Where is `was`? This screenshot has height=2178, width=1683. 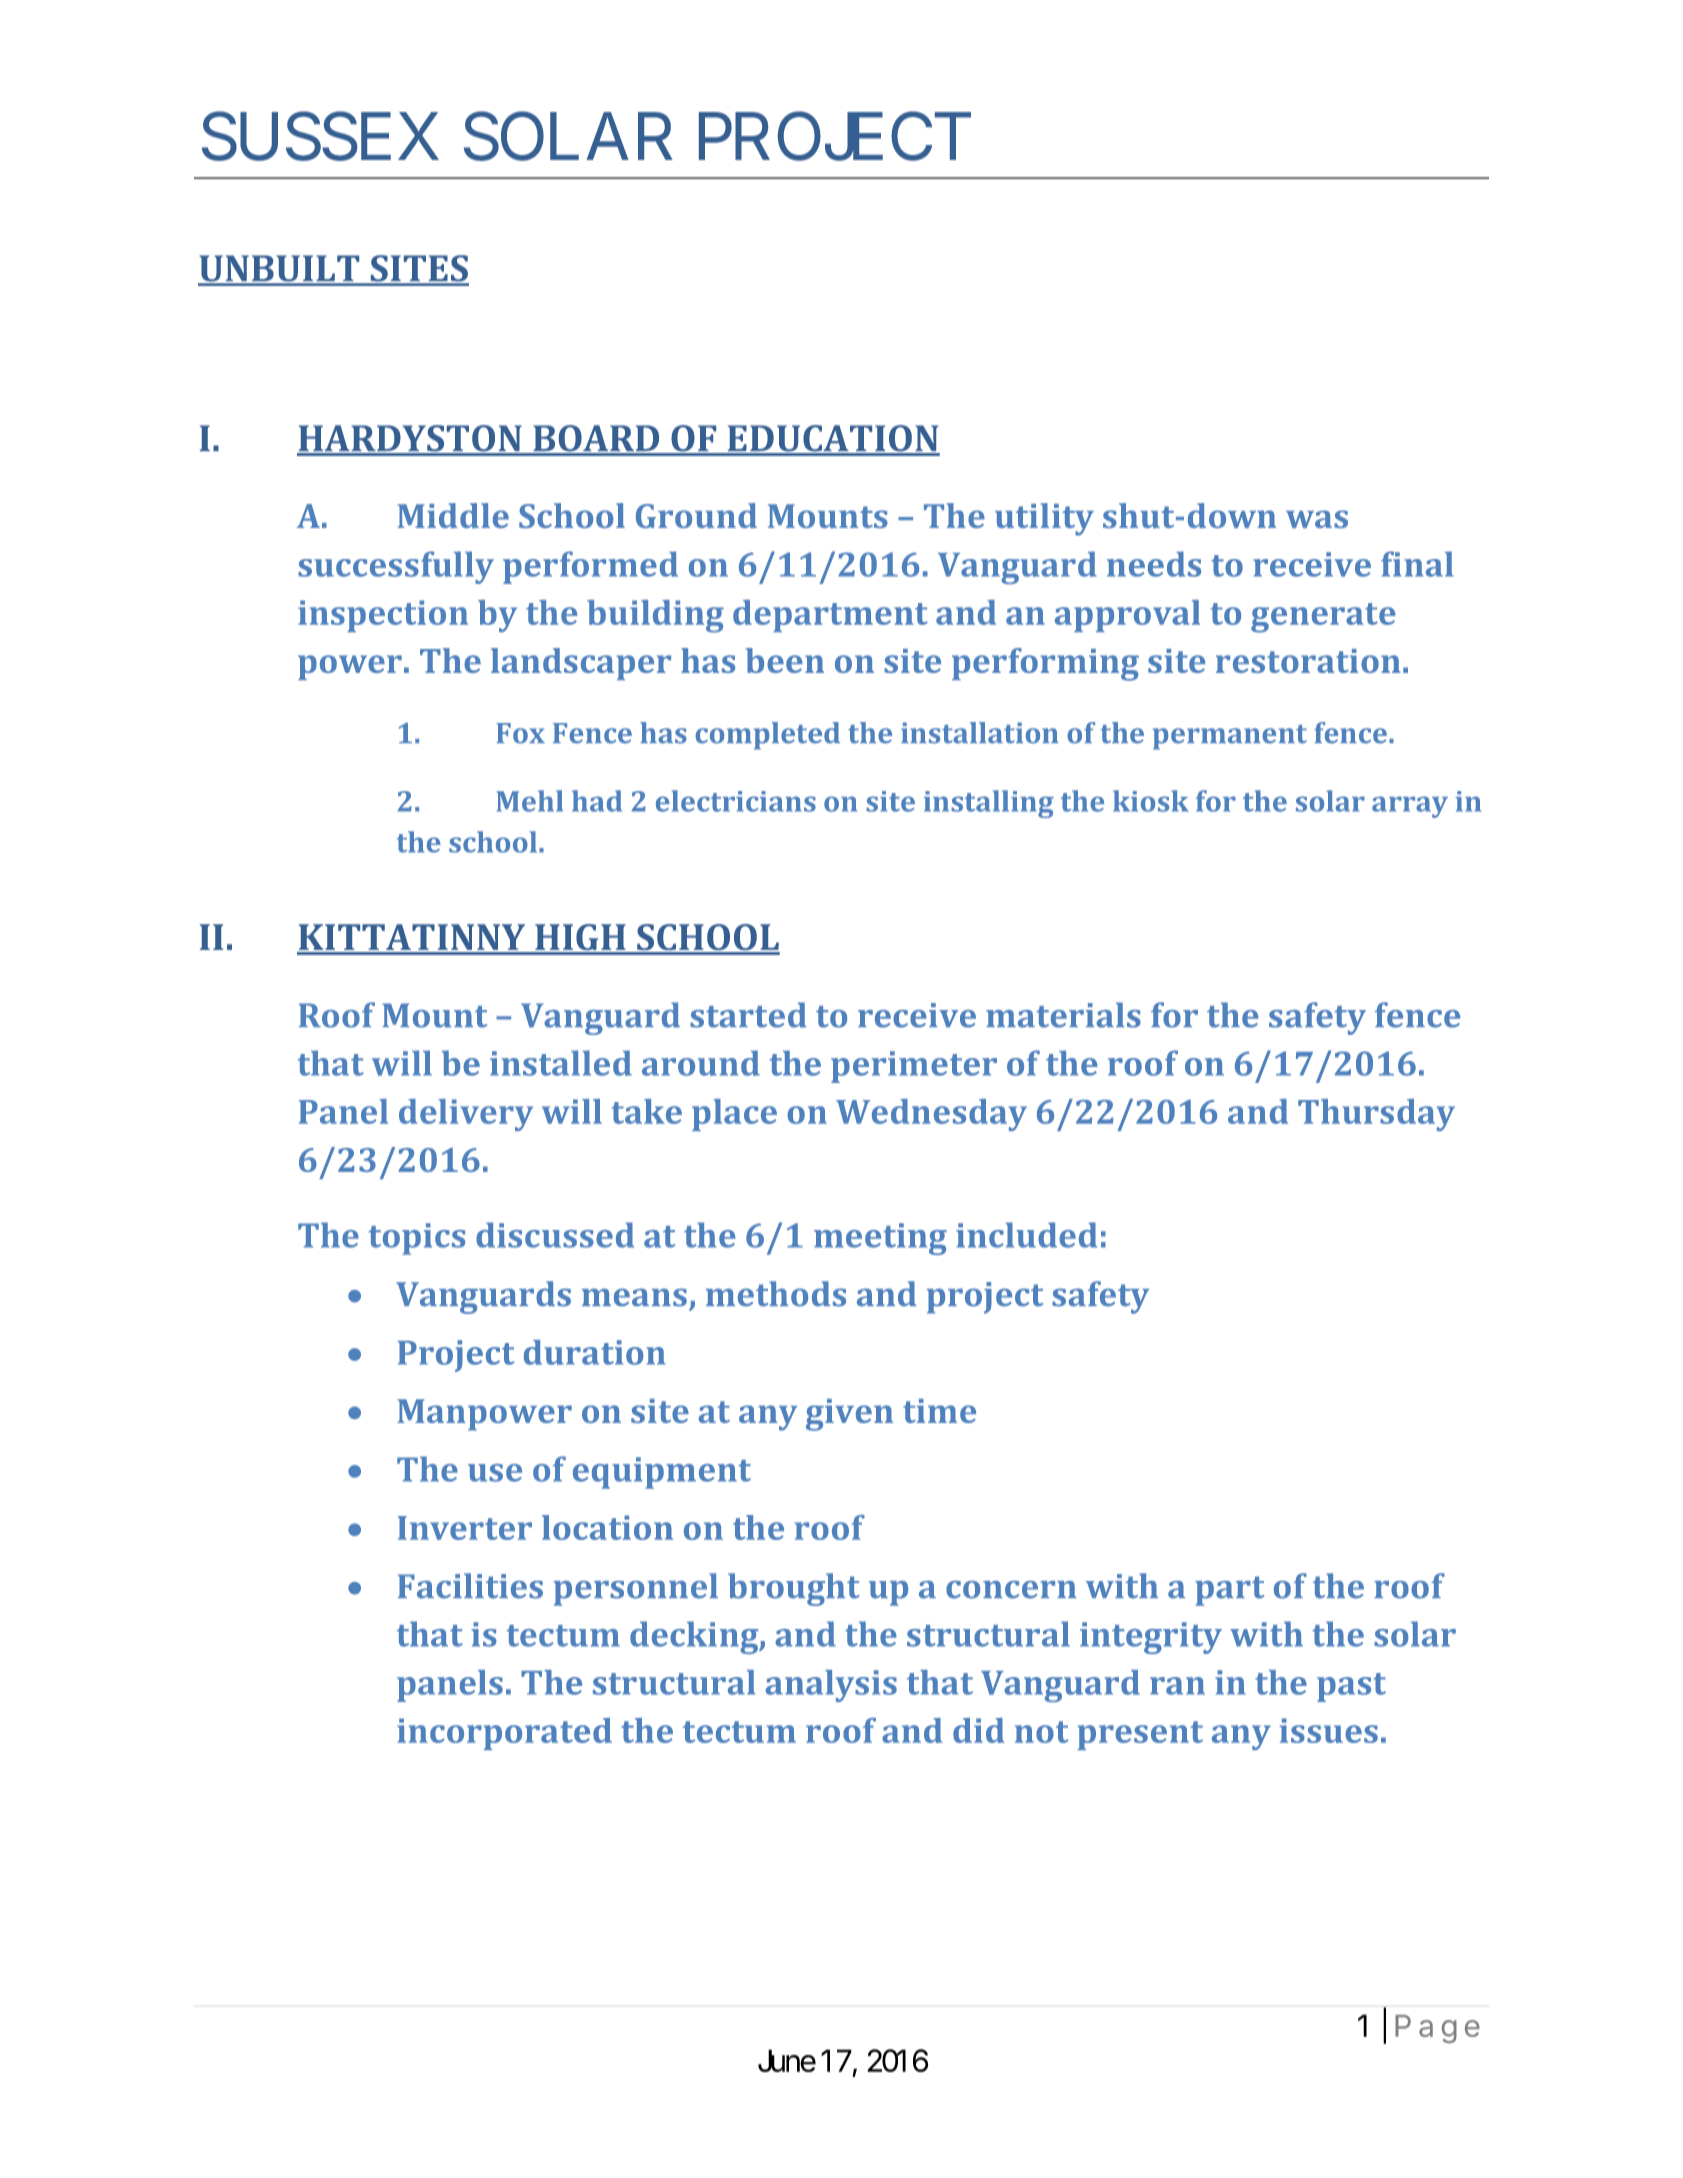
was is located at coordinates (1317, 519).
